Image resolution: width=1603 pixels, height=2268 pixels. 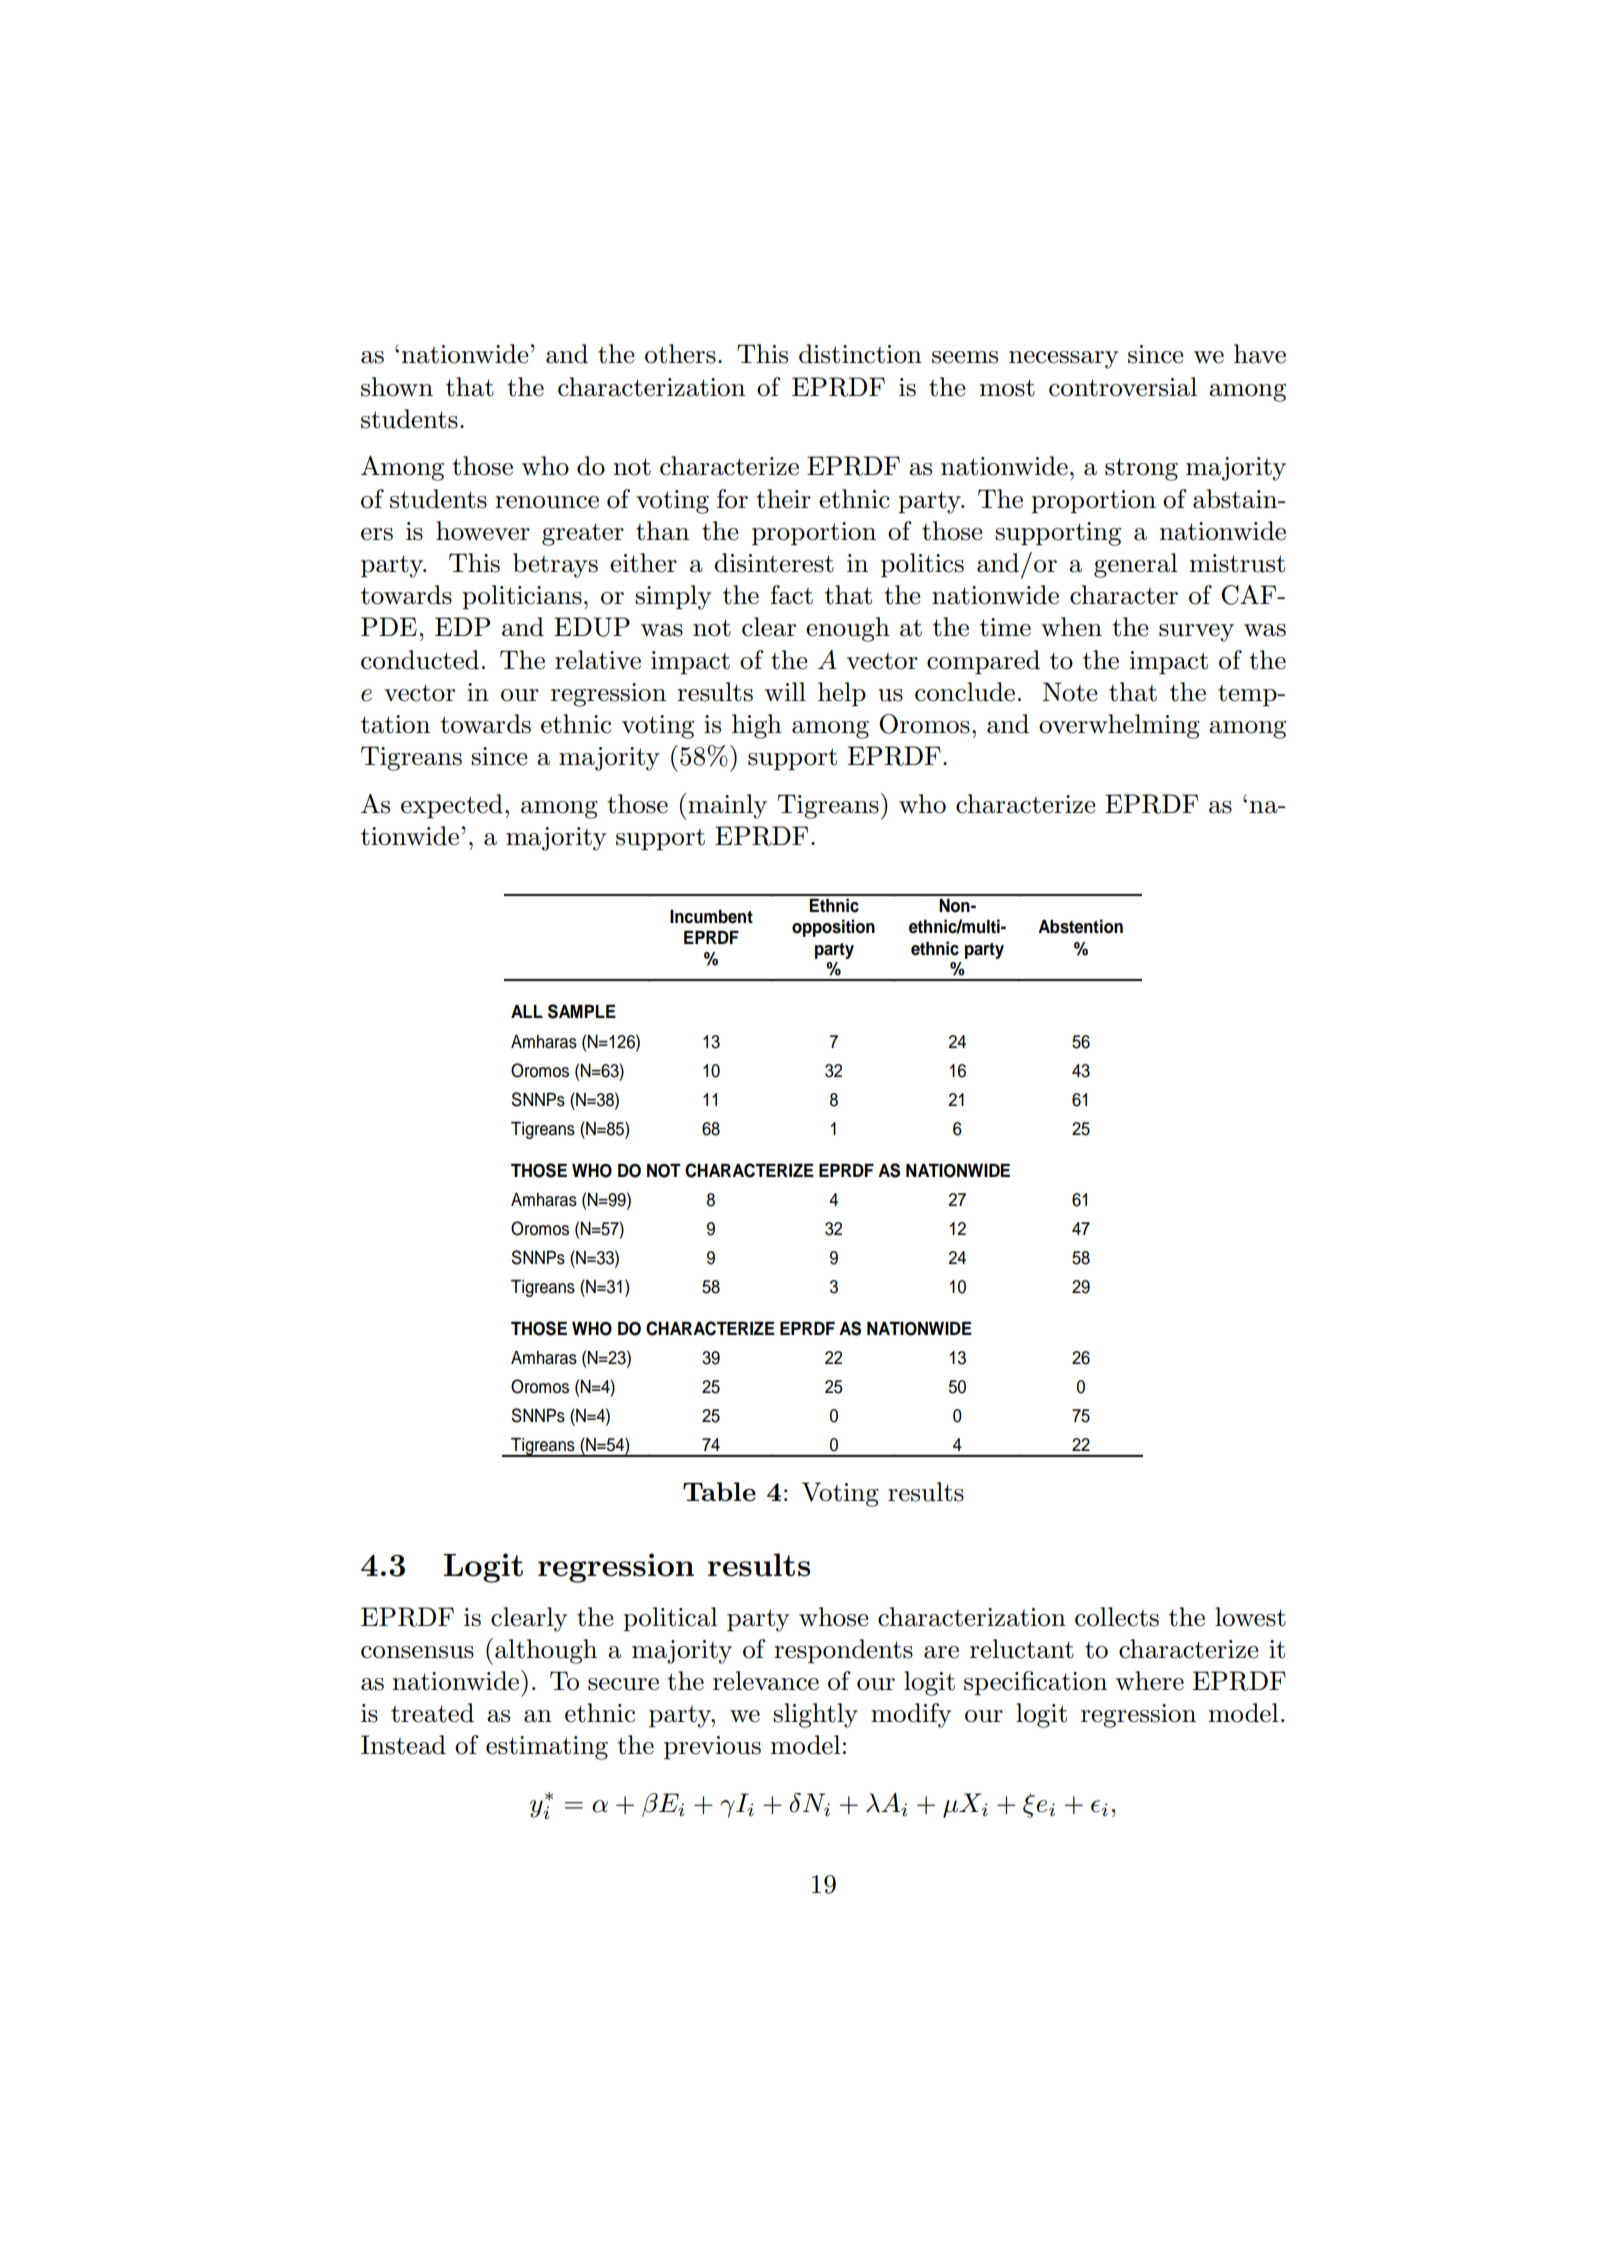 I want to click on Abstention, so click(x=1080, y=926).
